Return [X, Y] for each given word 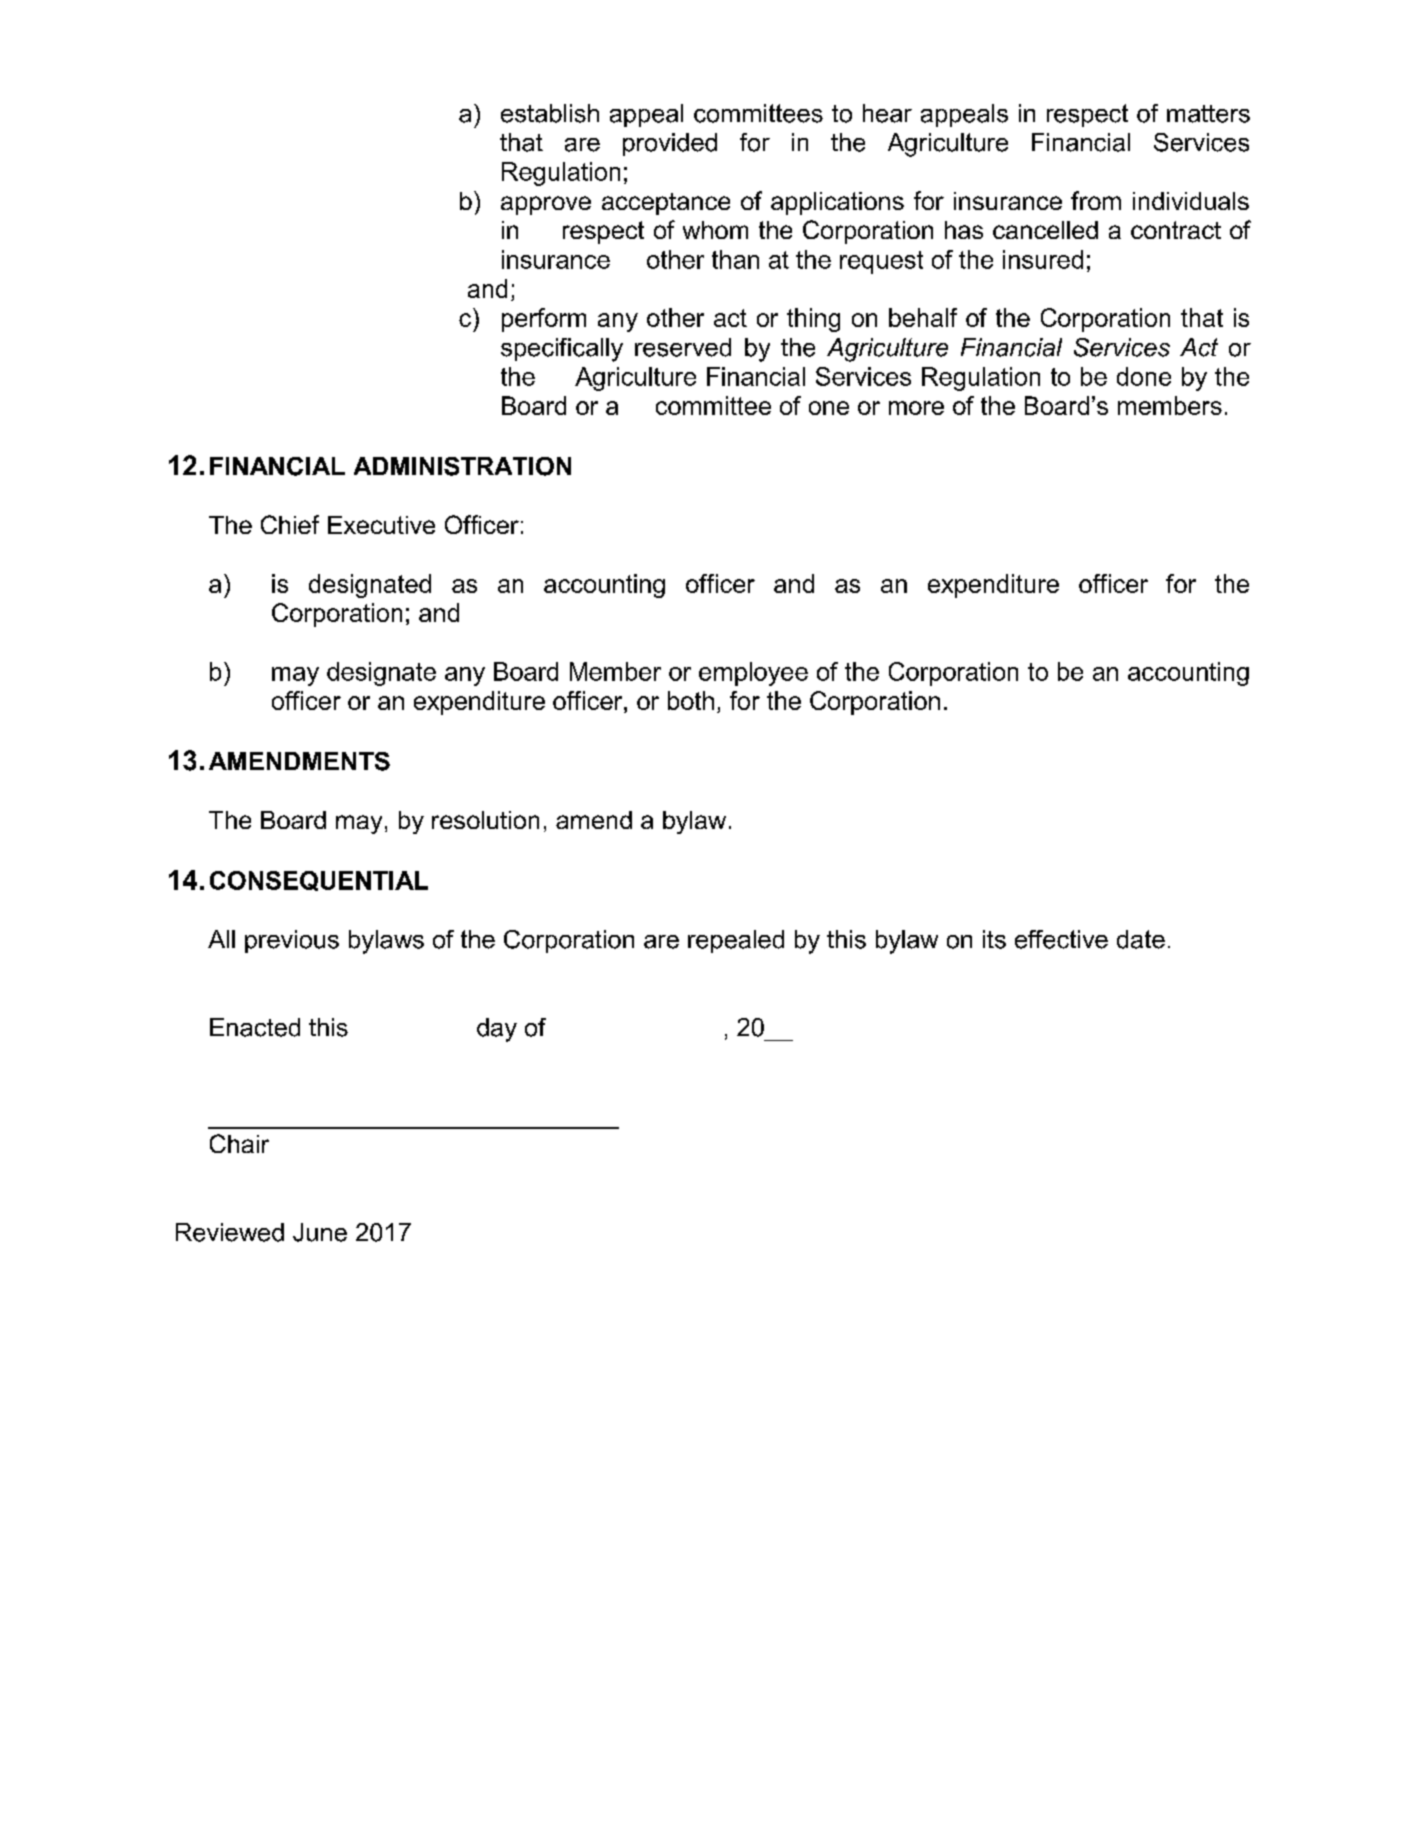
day [497, 1030]
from [1096, 200]
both [691, 700]
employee [753, 674]
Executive [381, 525]
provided [670, 144]
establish [550, 113]
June [320, 1232]
